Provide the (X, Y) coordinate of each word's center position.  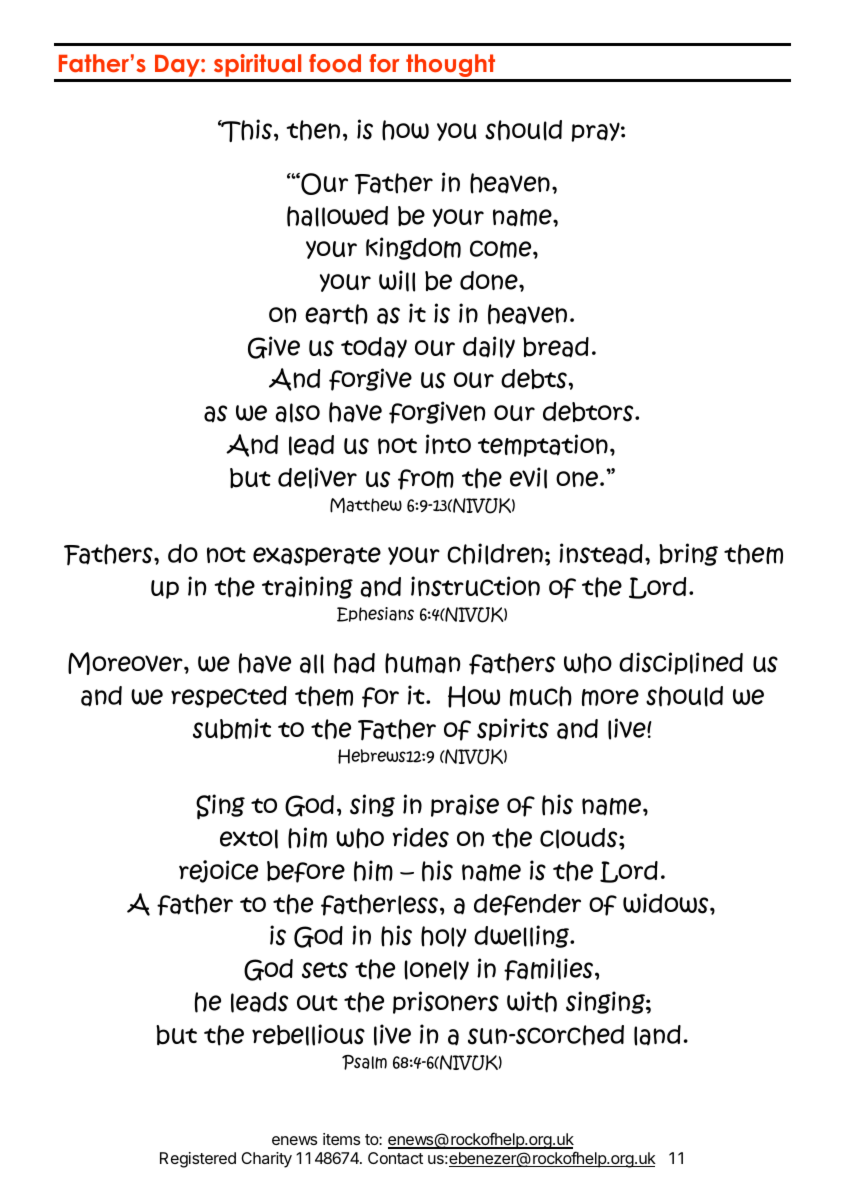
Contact (395, 1158)
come (502, 249)
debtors (589, 412)
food (335, 63)
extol (249, 839)
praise (465, 805)
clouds (580, 838)
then (313, 130)
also (297, 413)
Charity (266, 1160)
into (448, 444)
